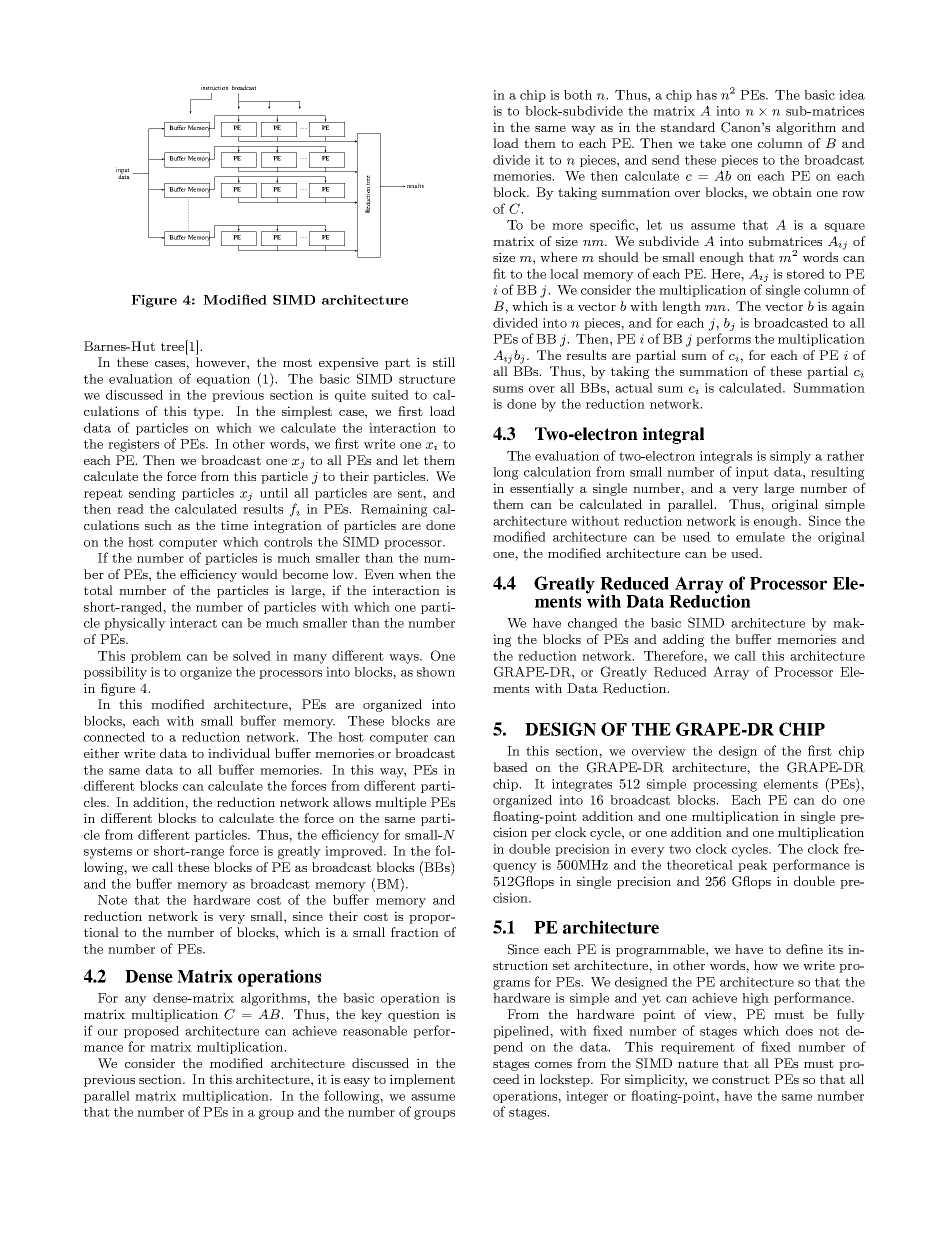 The height and width of the screenshot is (1233, 952). What do you see at coordinates (422, 1080) in the screenshot?
I see `implement` at bounding box center [422, 1080].
